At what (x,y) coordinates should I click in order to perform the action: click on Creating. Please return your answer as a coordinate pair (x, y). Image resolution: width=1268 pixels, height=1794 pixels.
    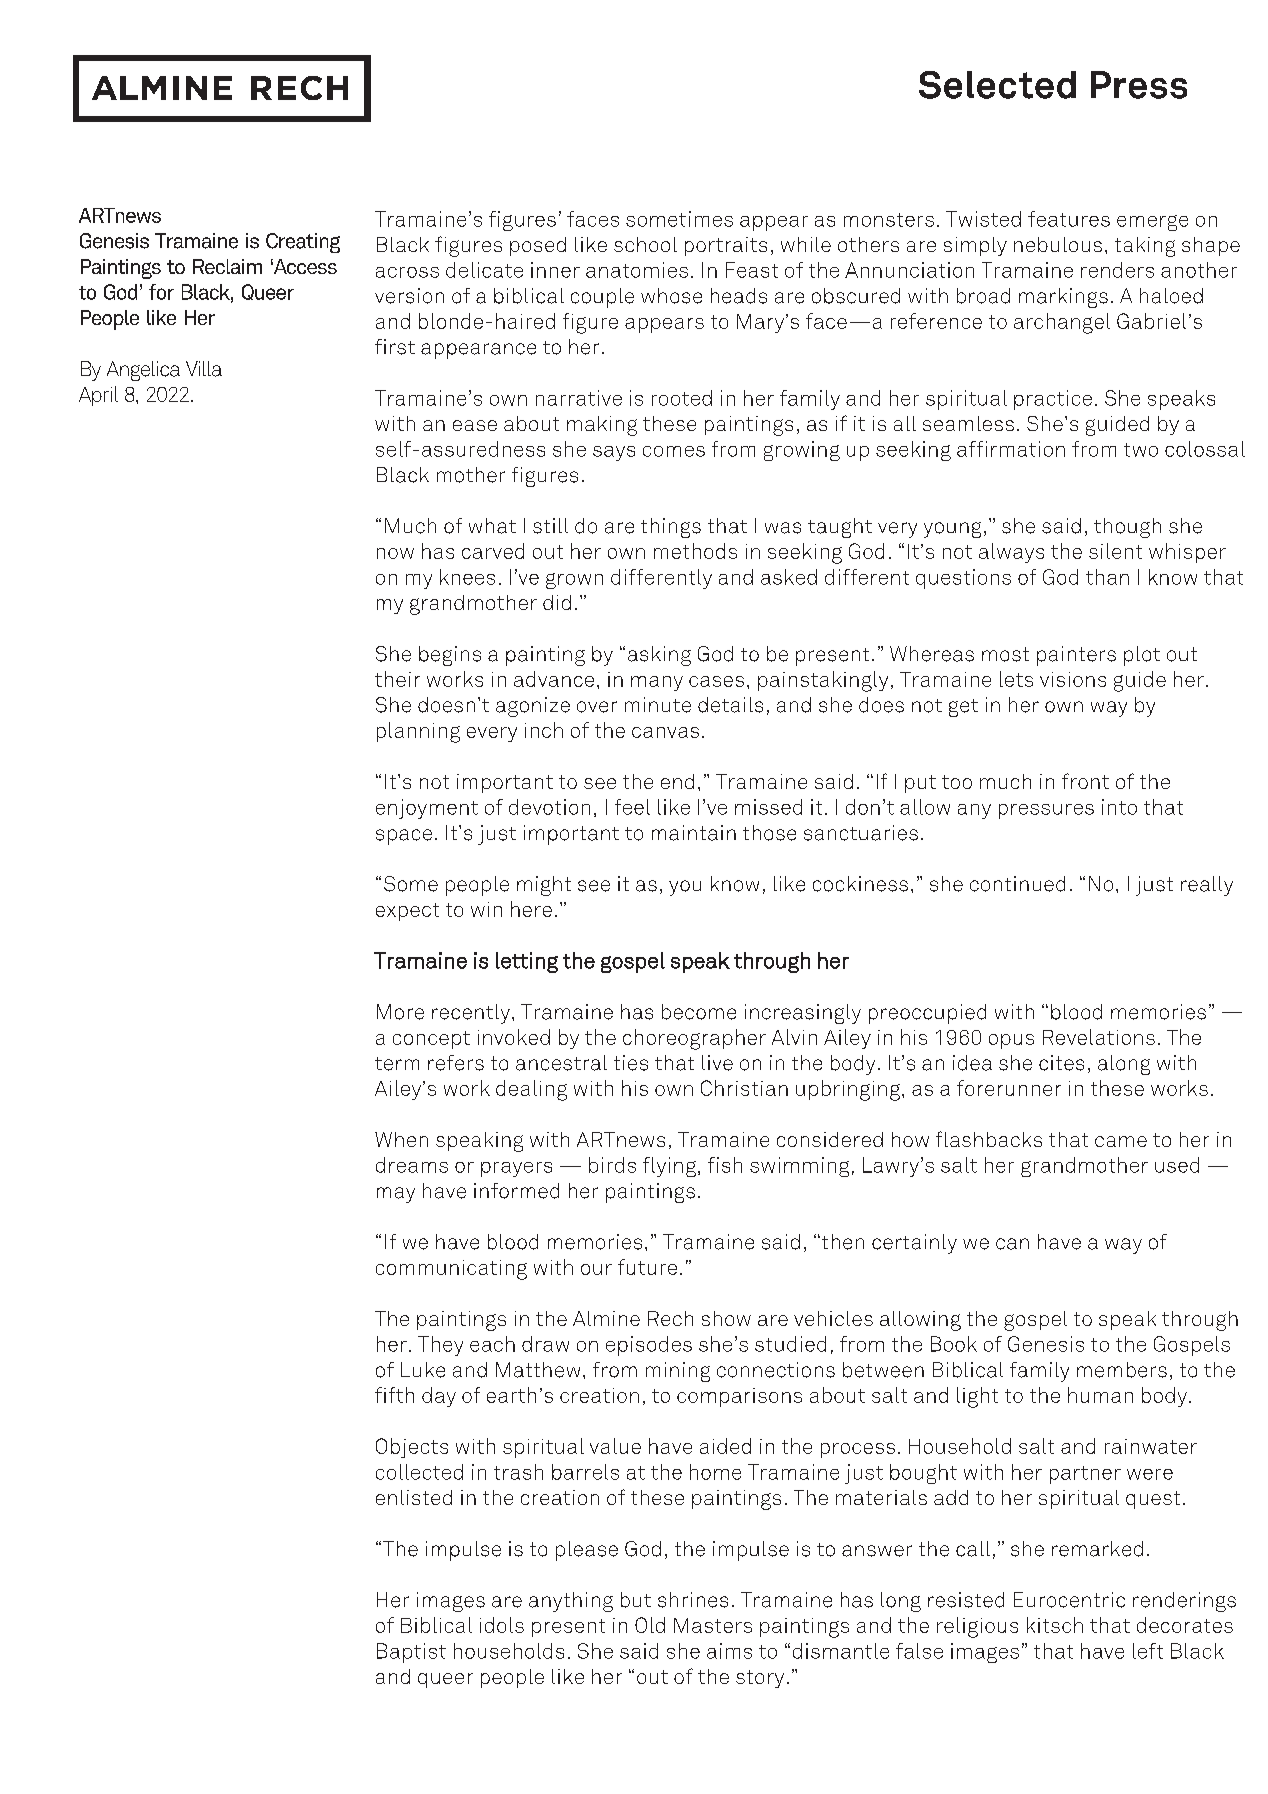
    Looking at the image, I should click on (303, 243).
